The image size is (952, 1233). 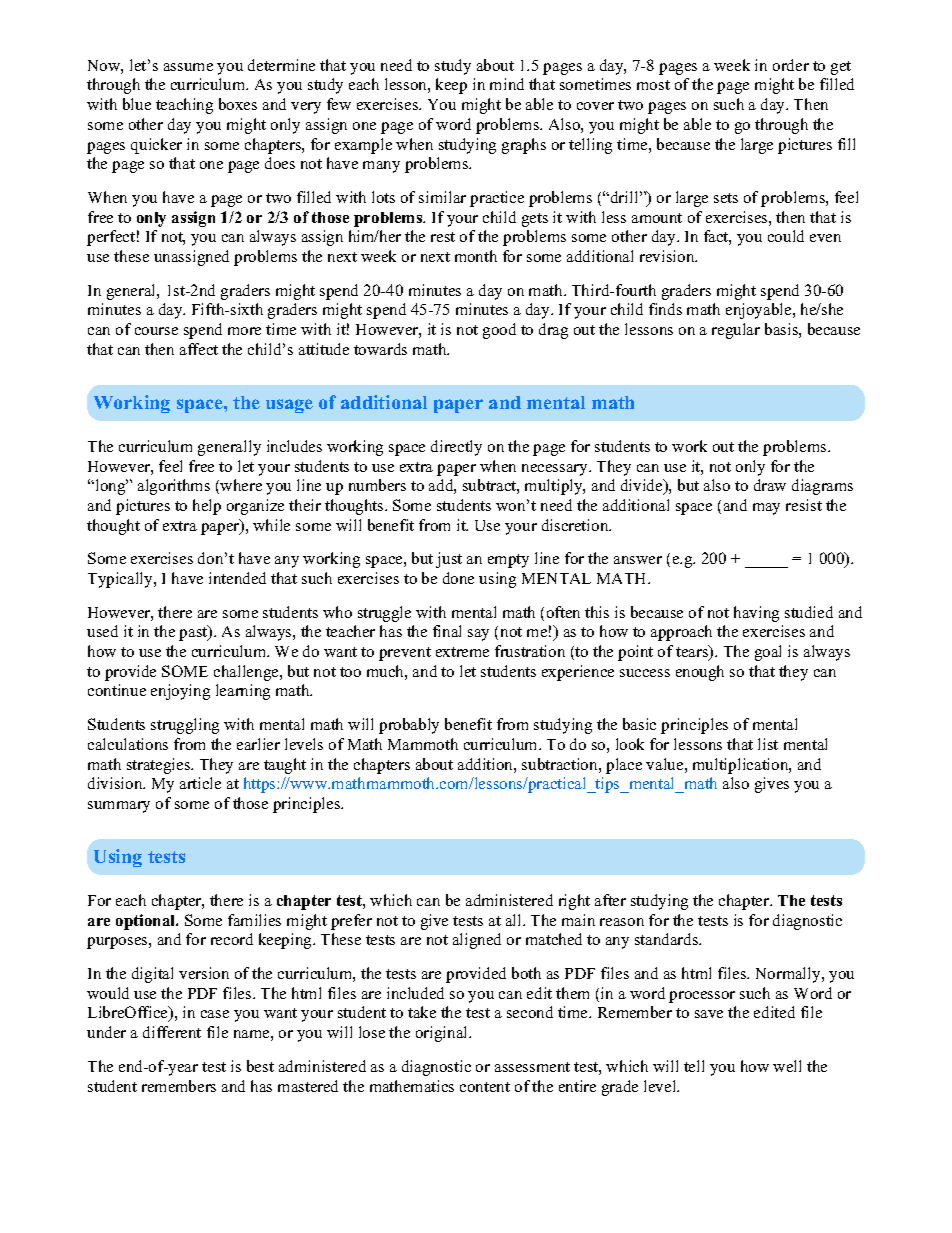 I want to click on order, so click(x=791, y=65).
